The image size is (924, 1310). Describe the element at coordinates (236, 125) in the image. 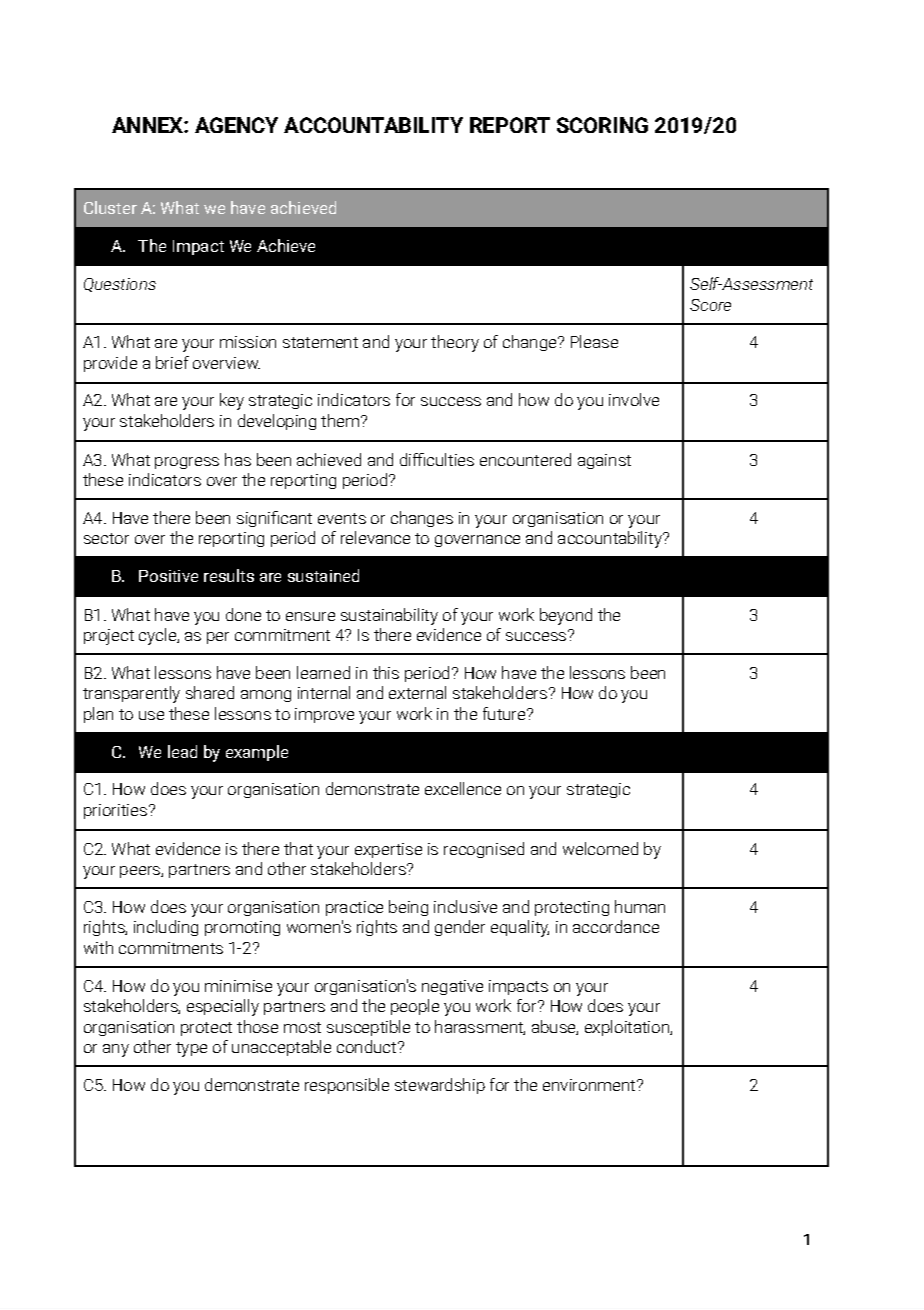

I see `AGENCY` at that location.
